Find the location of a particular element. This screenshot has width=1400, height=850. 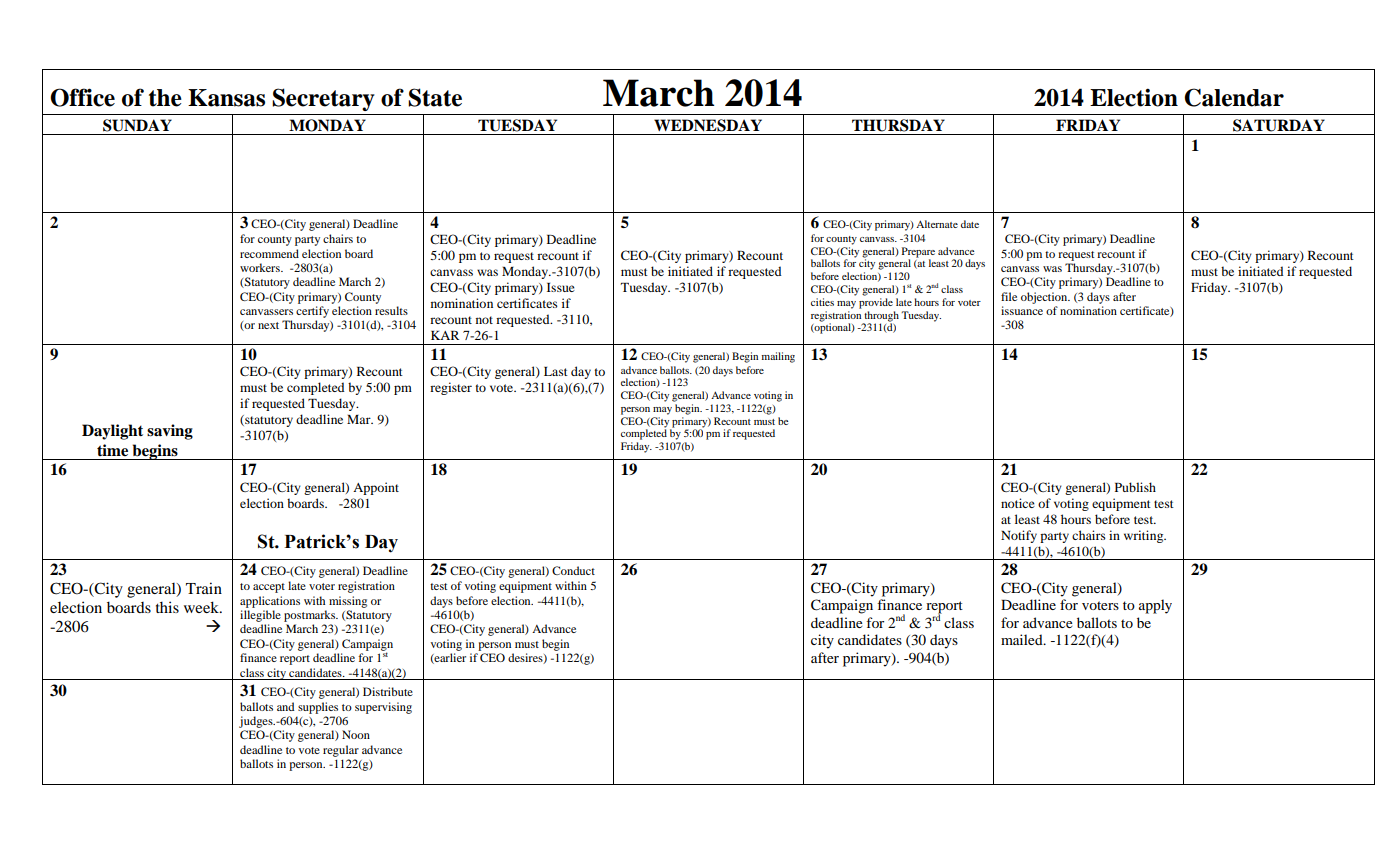

missing is located at coordinates (348, 602).
